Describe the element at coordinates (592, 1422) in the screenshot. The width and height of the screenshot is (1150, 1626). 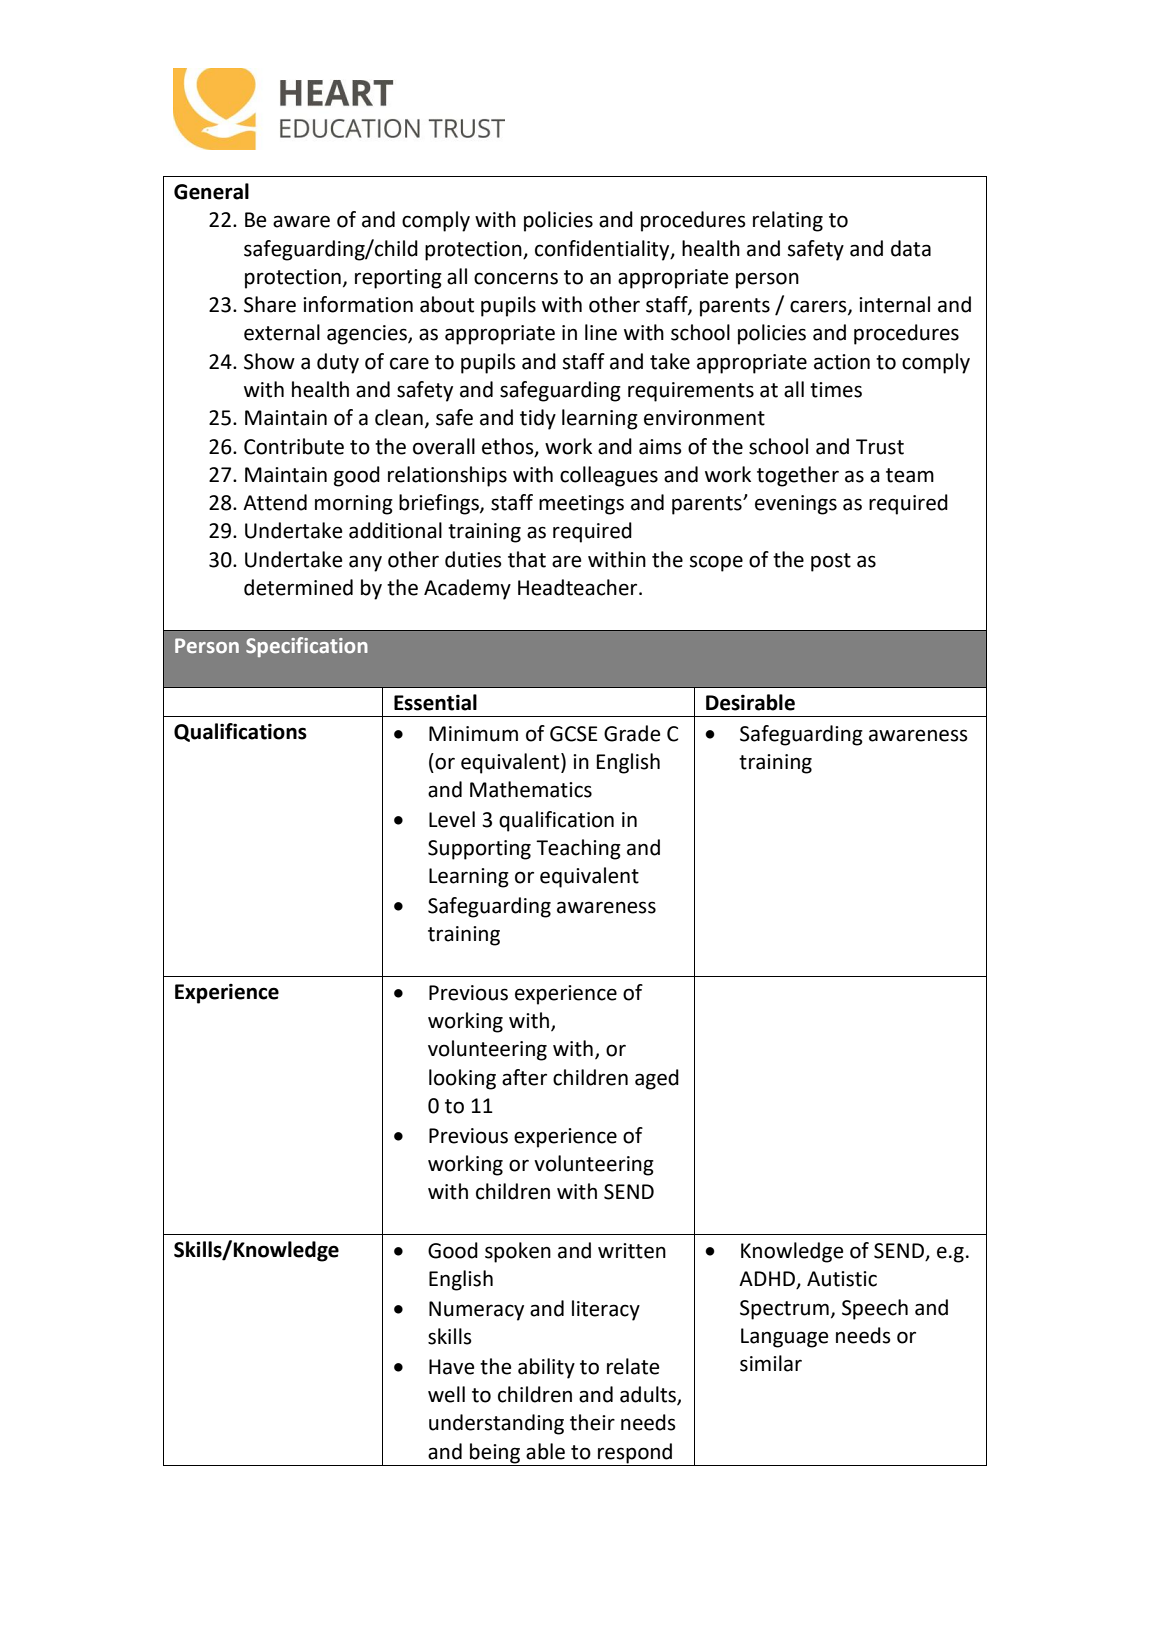
I see `their` at that location.
